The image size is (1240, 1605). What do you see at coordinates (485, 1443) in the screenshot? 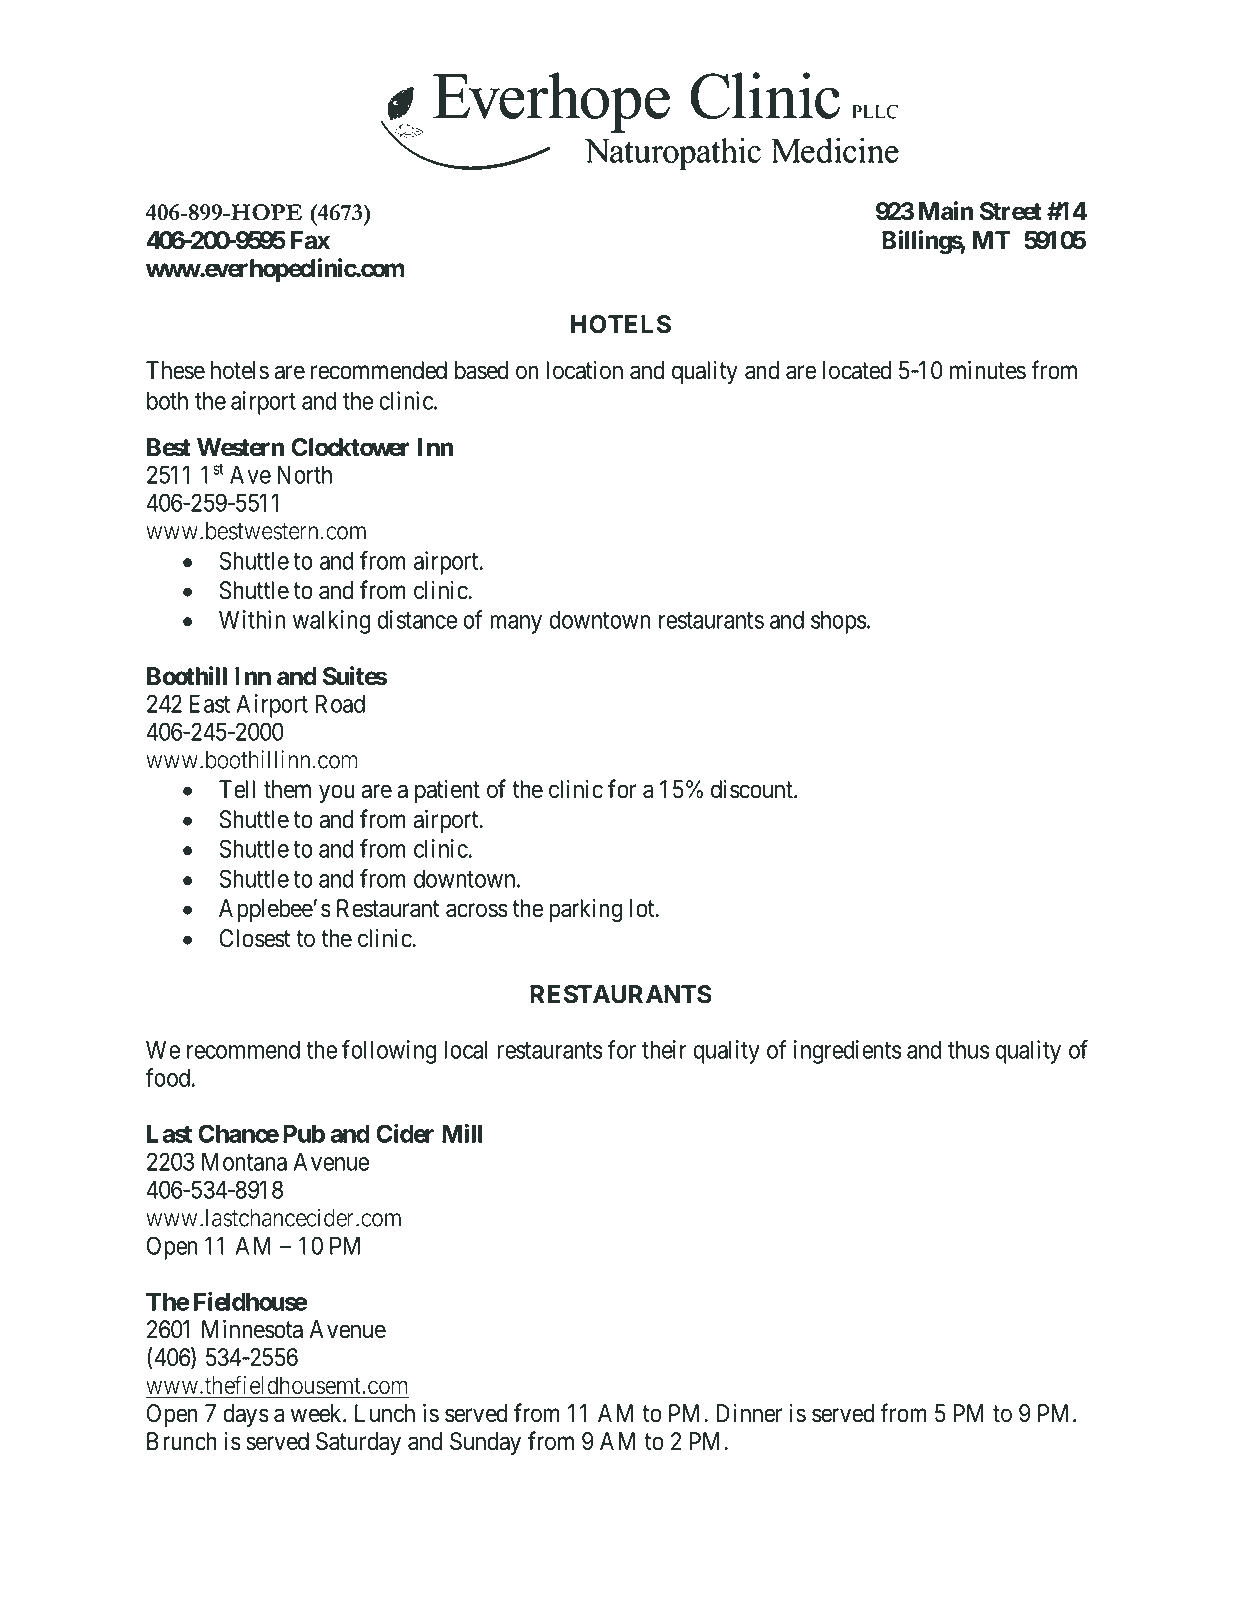
I see `Sunday` at bounding box center [485, 1443].
